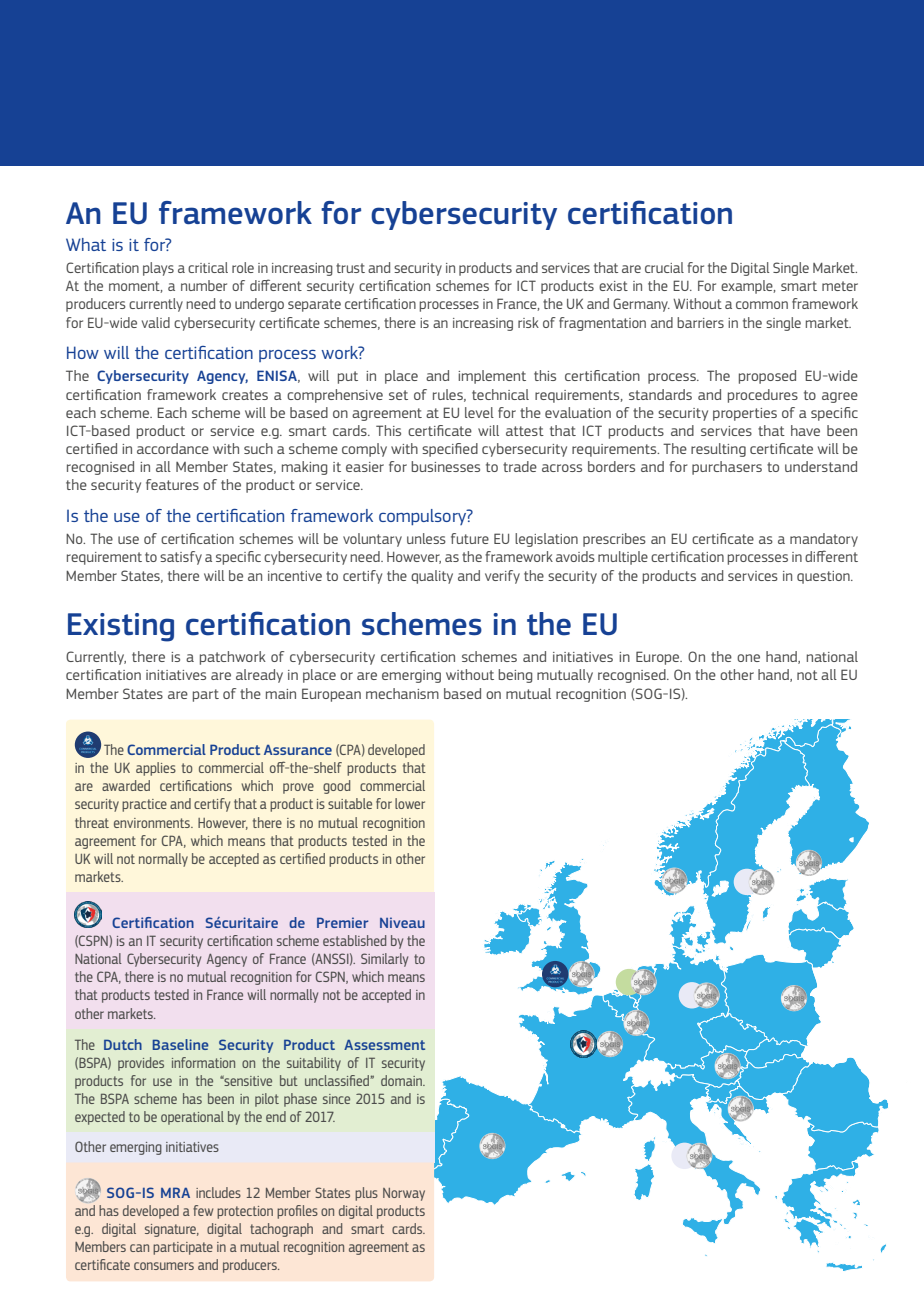 This screenshot has width=924, height=1308. Describe the element at coordinates (384, 1045) in the screenshot. I see `Assessment` at that location.
